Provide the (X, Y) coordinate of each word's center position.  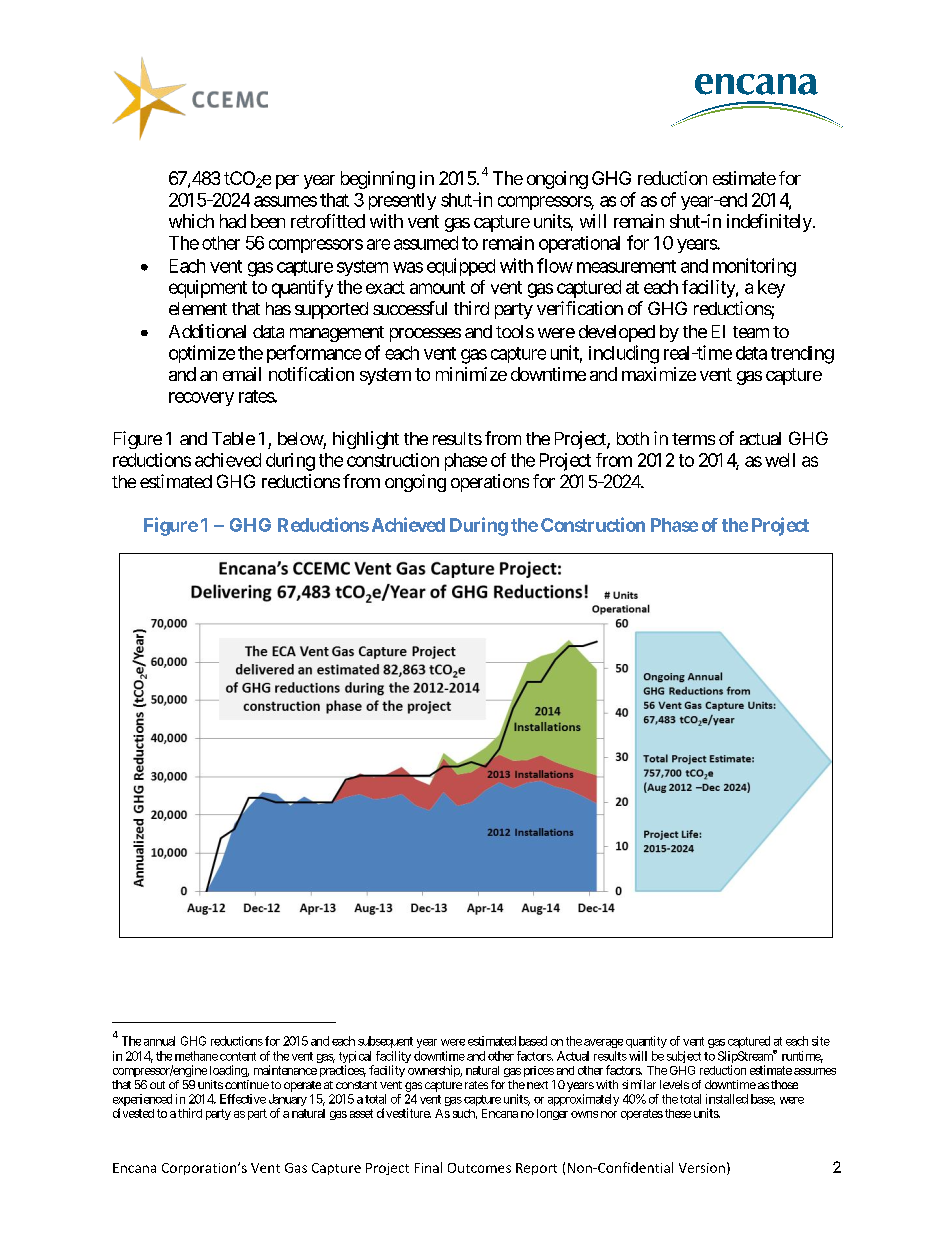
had (233, 221)
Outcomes (479, 1168)
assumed (426, 243)
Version (702, 1168)
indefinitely (769, 223)
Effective (243, 1099)
